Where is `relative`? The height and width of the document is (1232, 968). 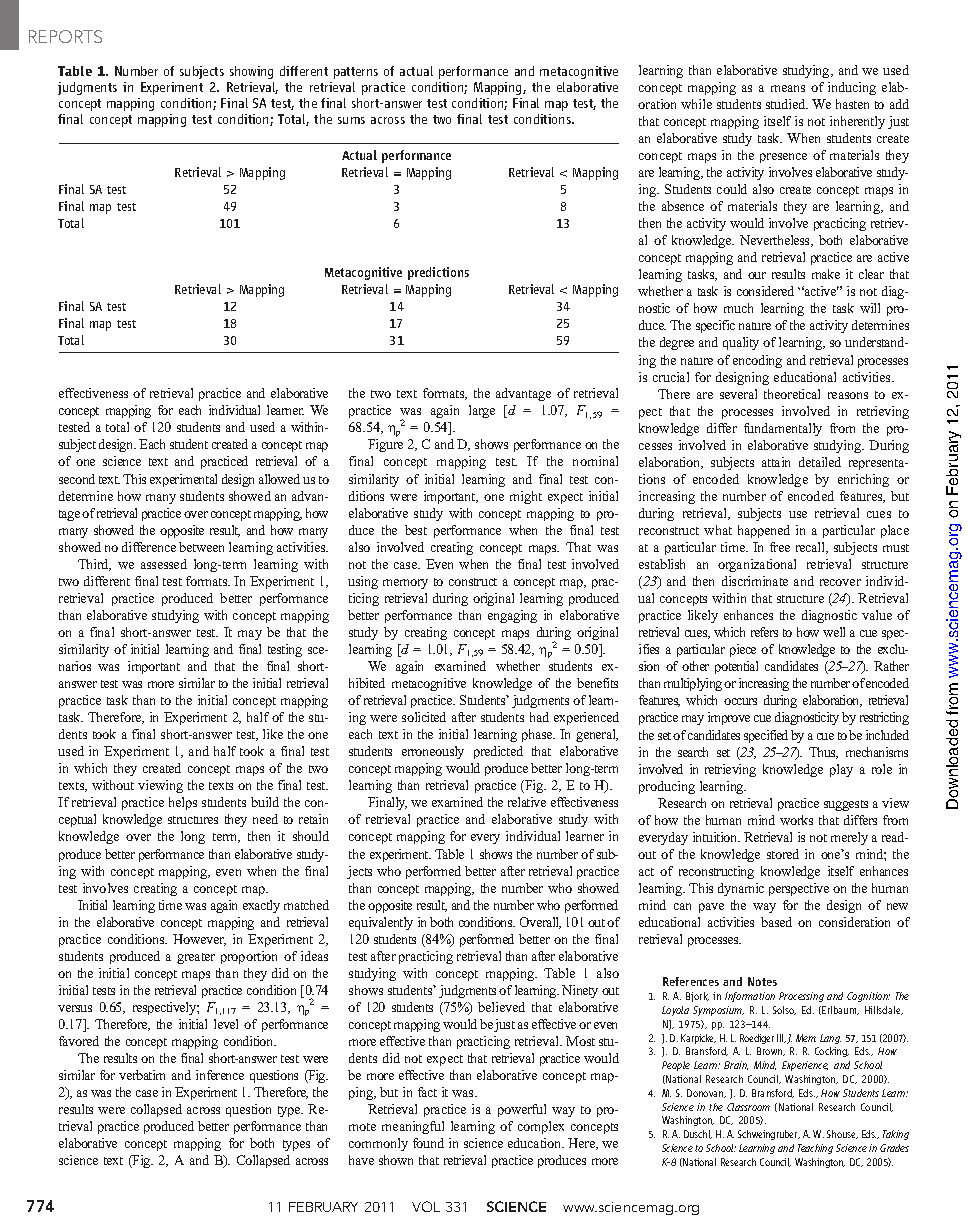
relative is located at coordinates (527, 802).
